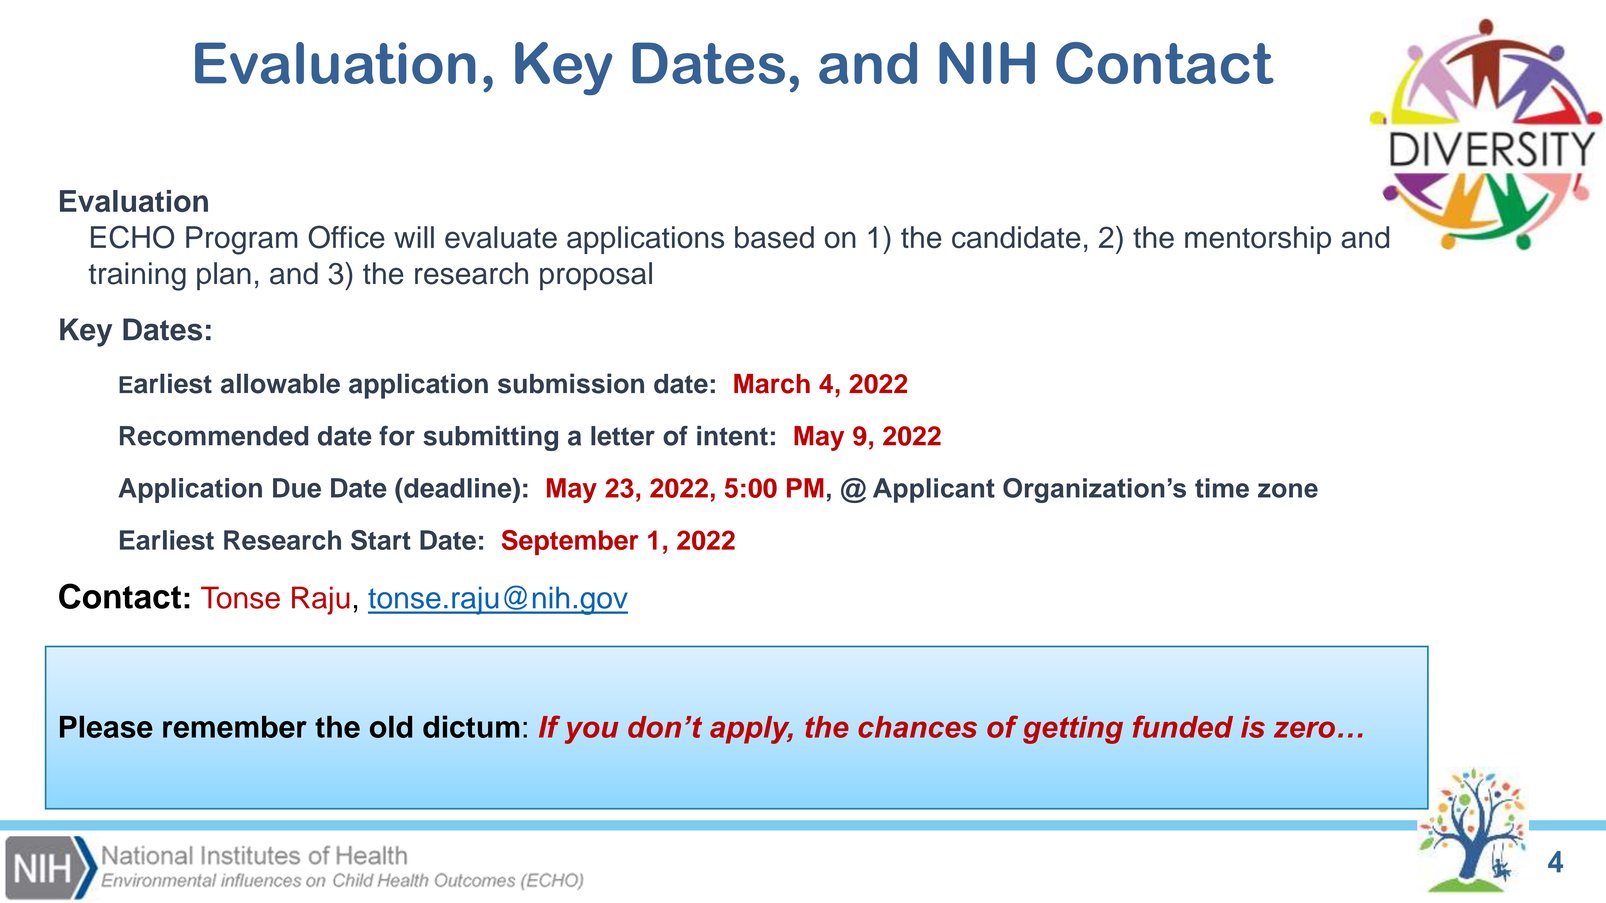 The image size is (1606, 903). What do you see at coordinates (1258, 240) in the screenshot?
I see `mentorship` at bounding box center [1258, 240].
